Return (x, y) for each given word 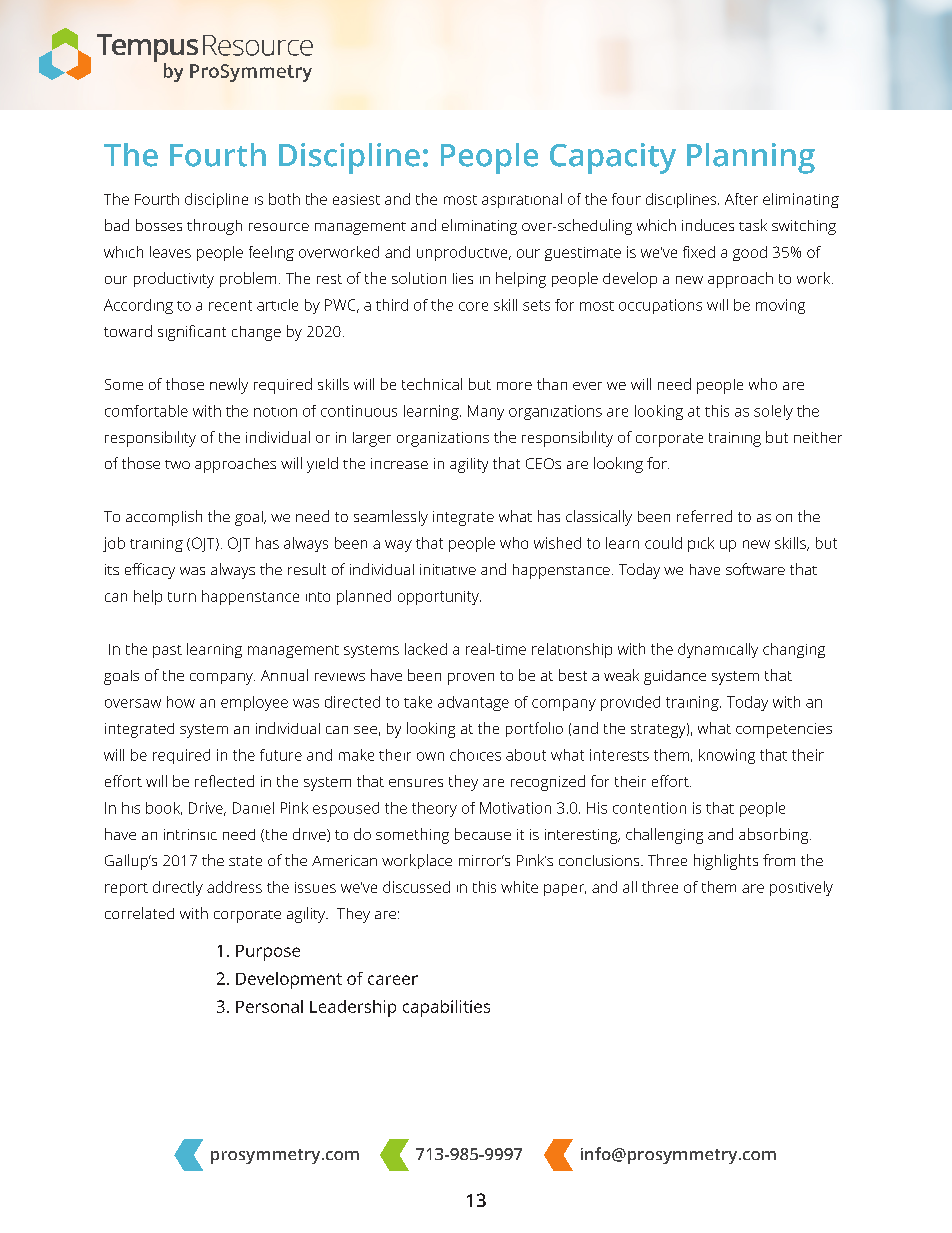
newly (229, 386)
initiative (448, 569)
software (755, 569)
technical (432, 384)
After (741, 199)
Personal (269, 1006)
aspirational (522, 200)
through (214, 227)
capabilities (446, 1008)
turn (182, 597)
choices (475, 755)
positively (801, 888)
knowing (727, 756)
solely (773, 412)
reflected (224, 781)
